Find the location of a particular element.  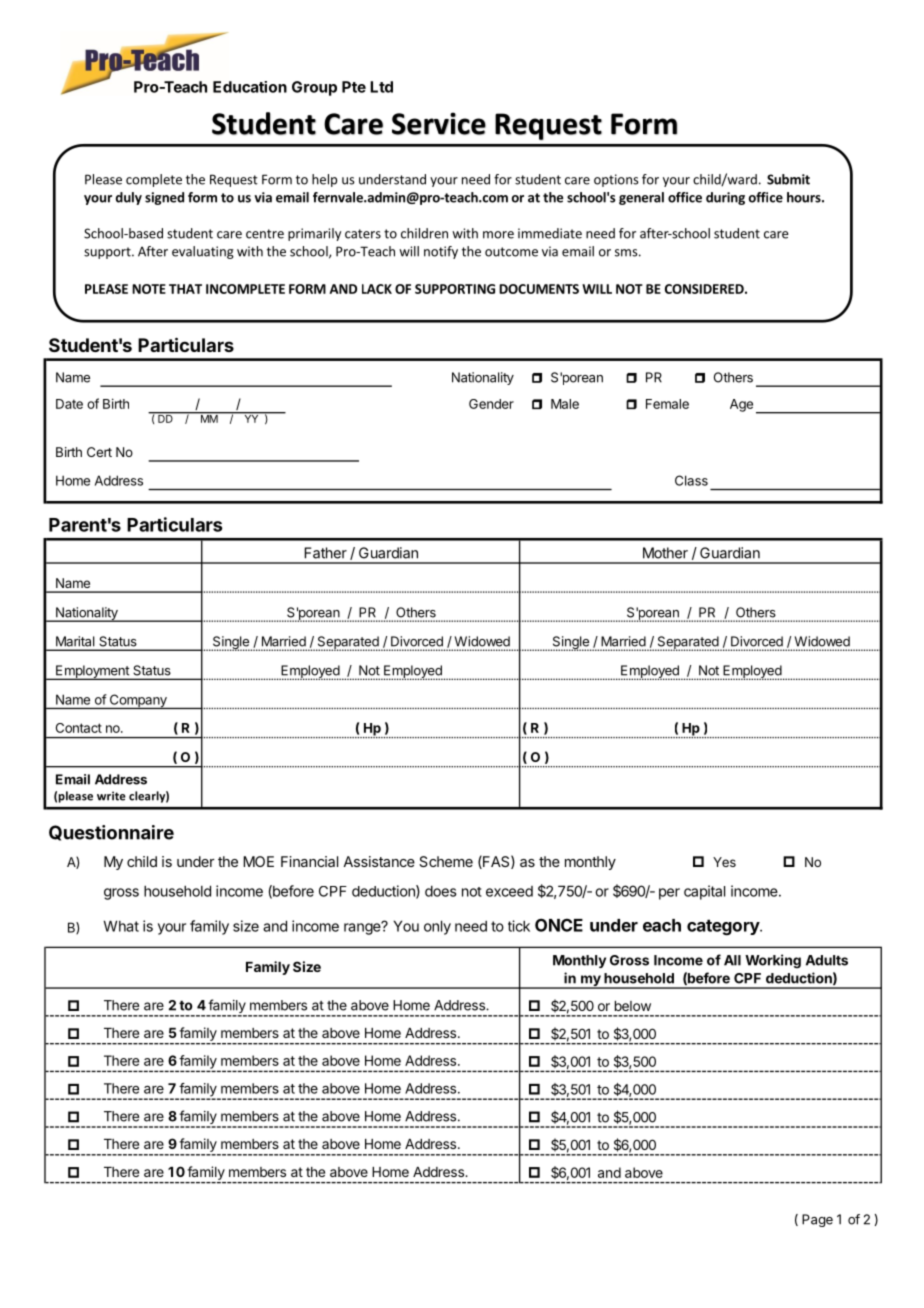

Cert is located at coordinates (99, 452).
